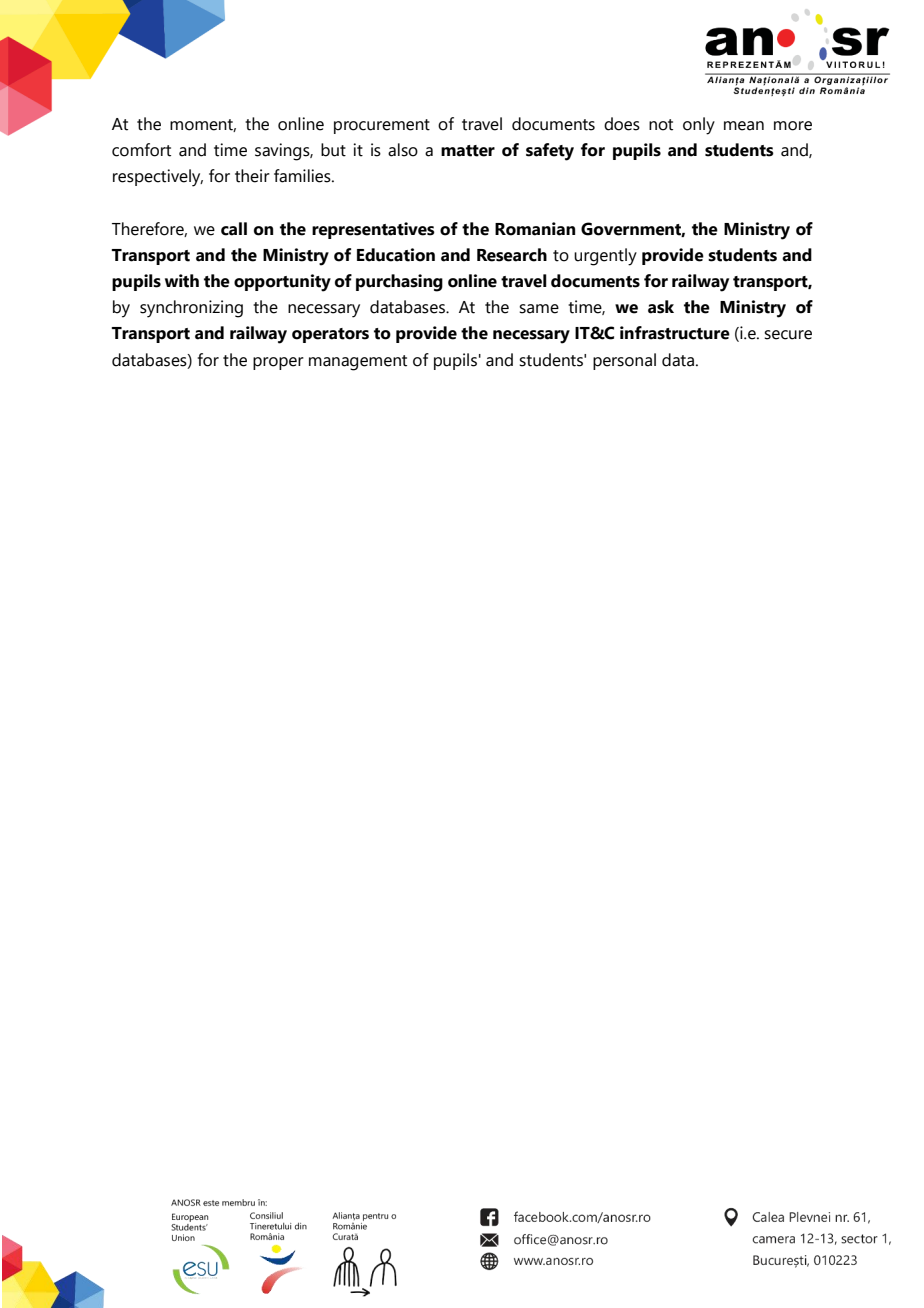 Image resolution: width=924 pixels, height=1308 pixels. What do you see at coordinates (141, 150) in the screenshot?
I see `comfort` at bounding box center [141, 150].
